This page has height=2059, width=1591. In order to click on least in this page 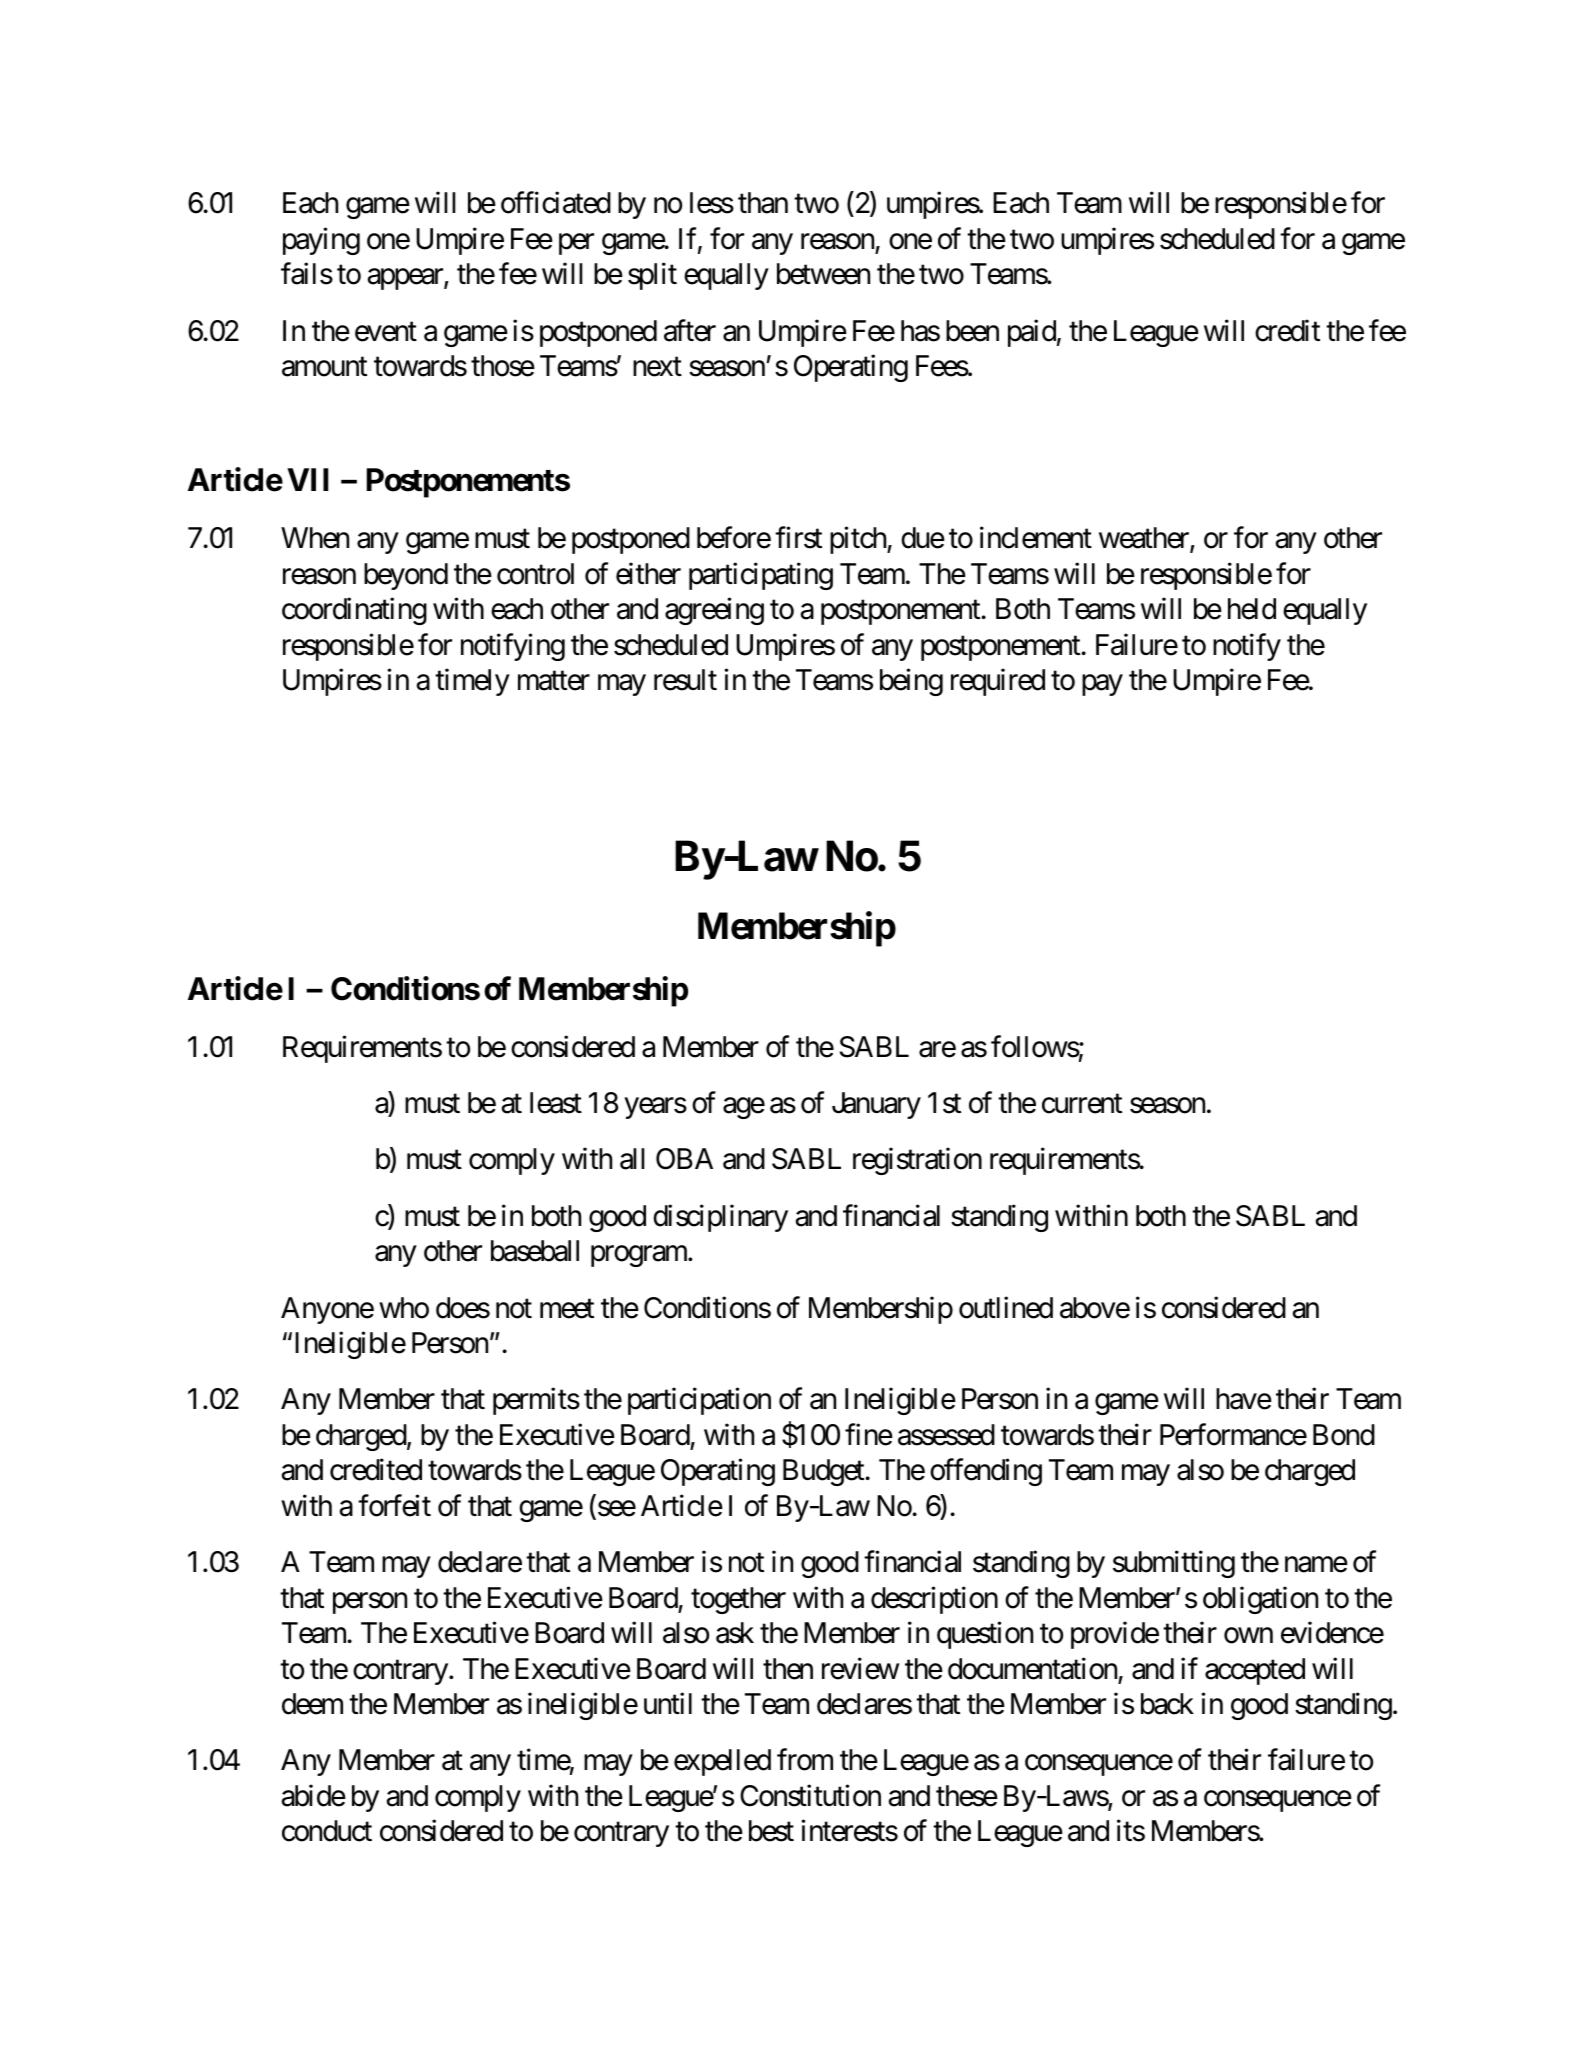, I will do `click(556, 1103)`.
